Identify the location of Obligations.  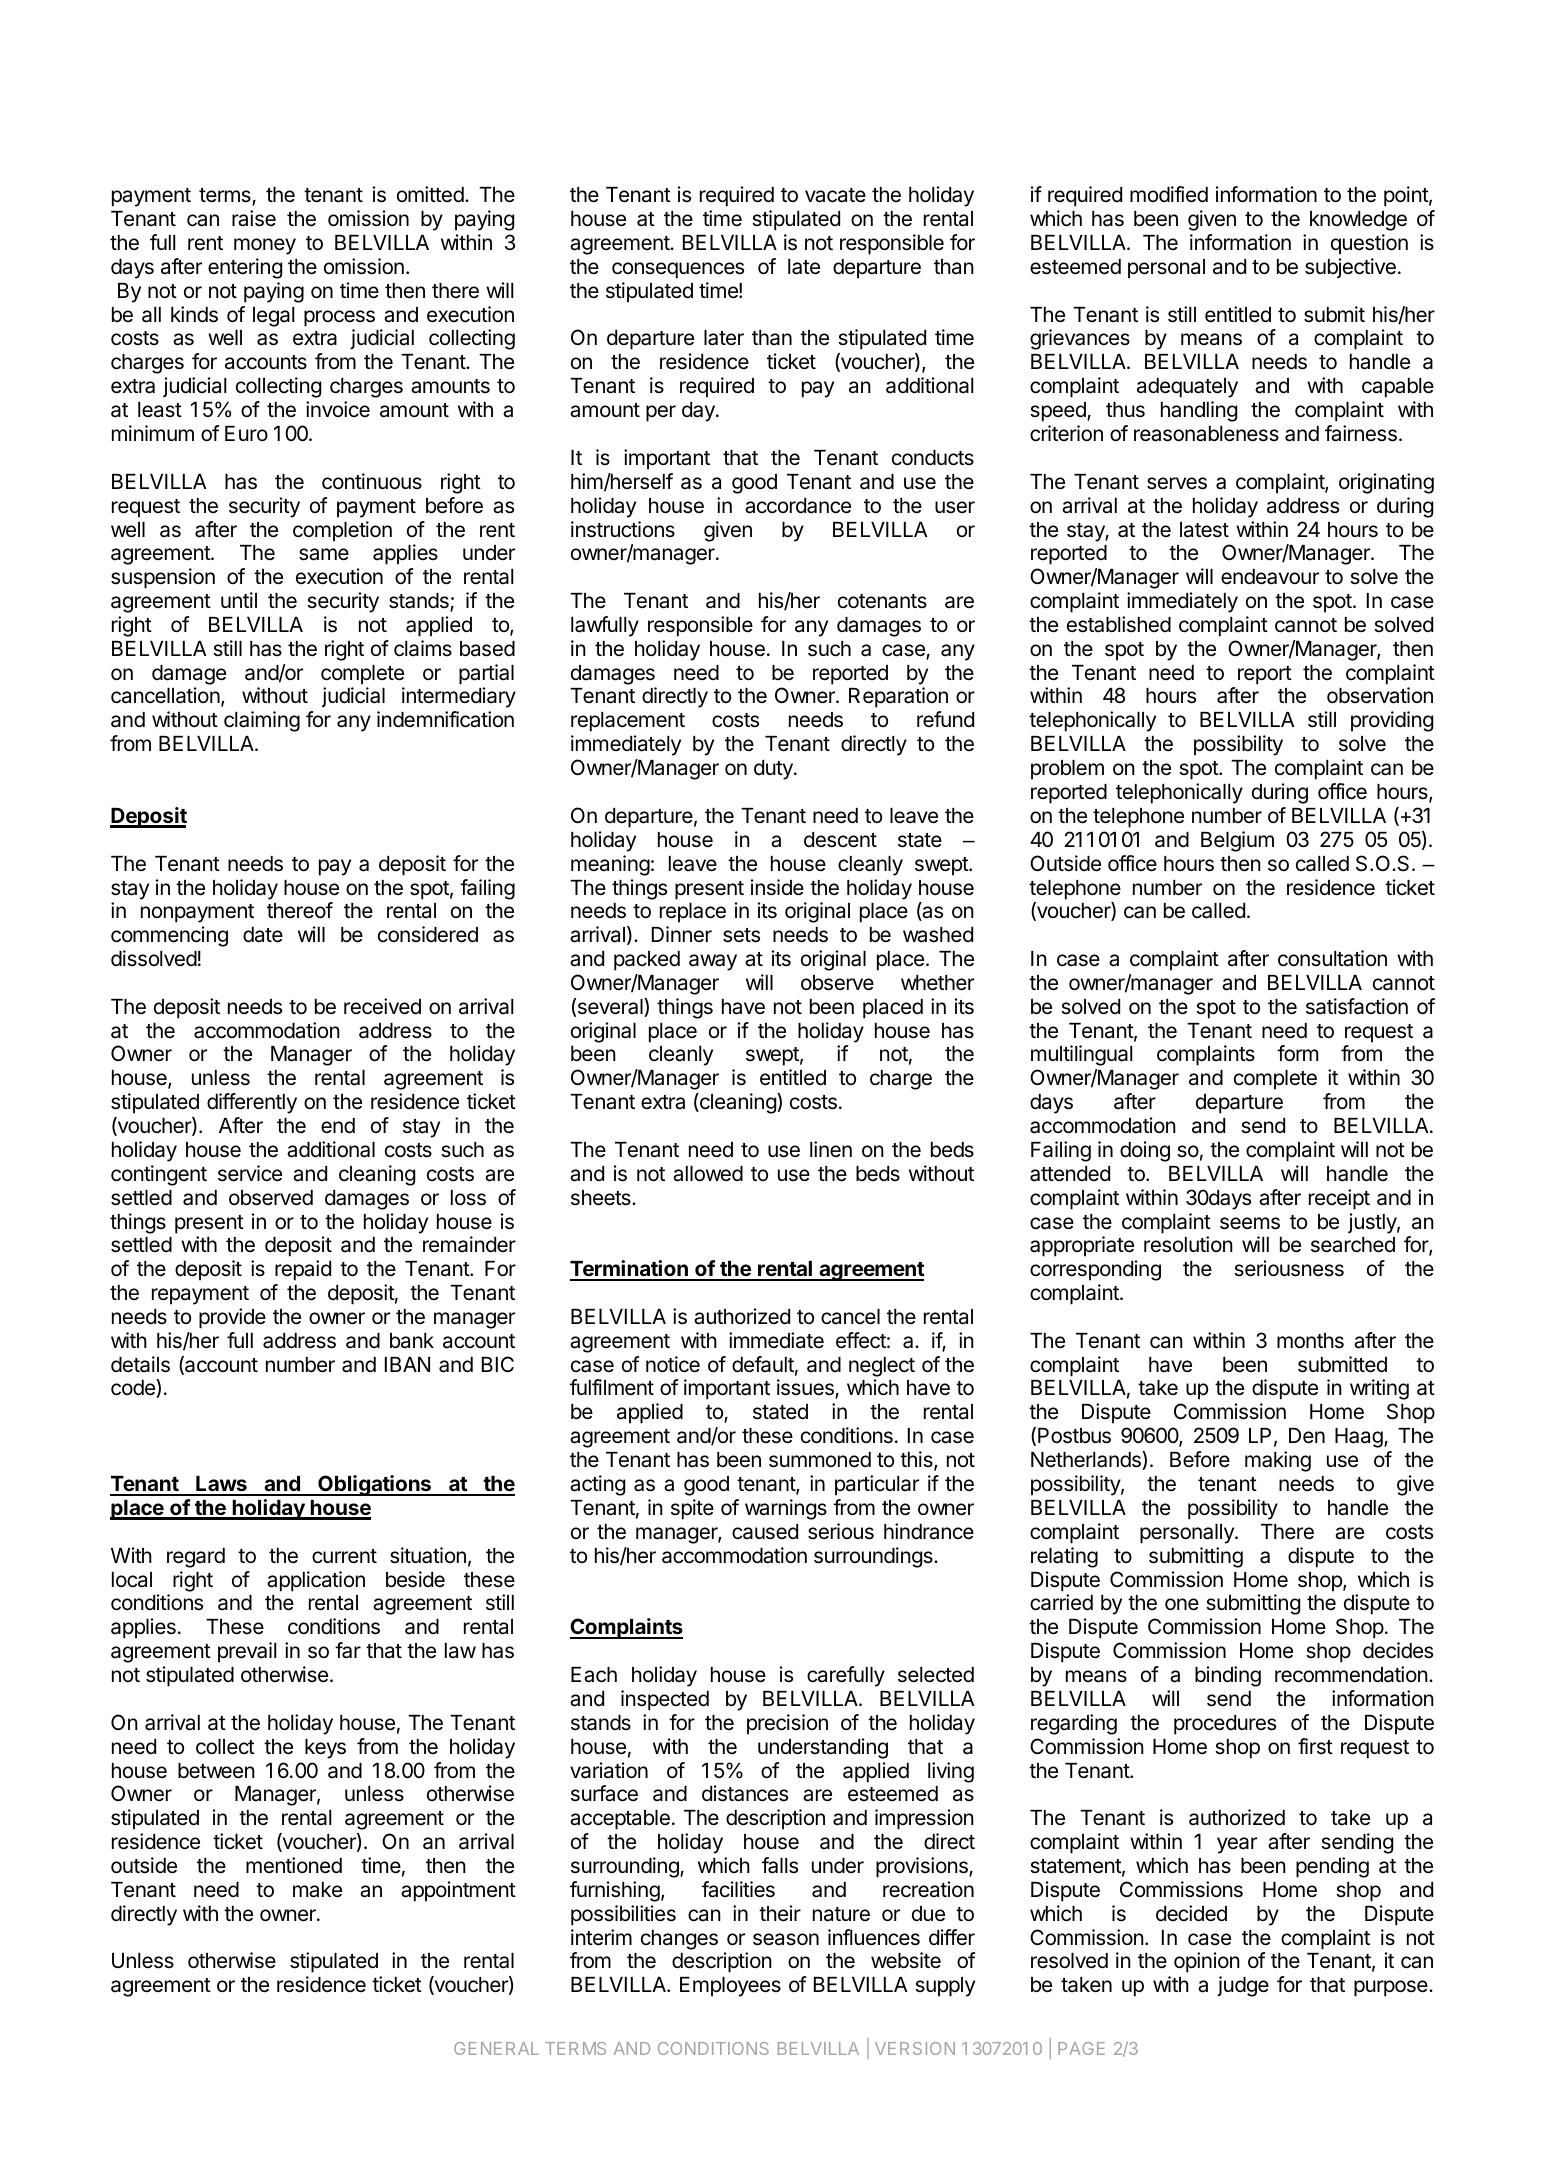
(375, 1485).
